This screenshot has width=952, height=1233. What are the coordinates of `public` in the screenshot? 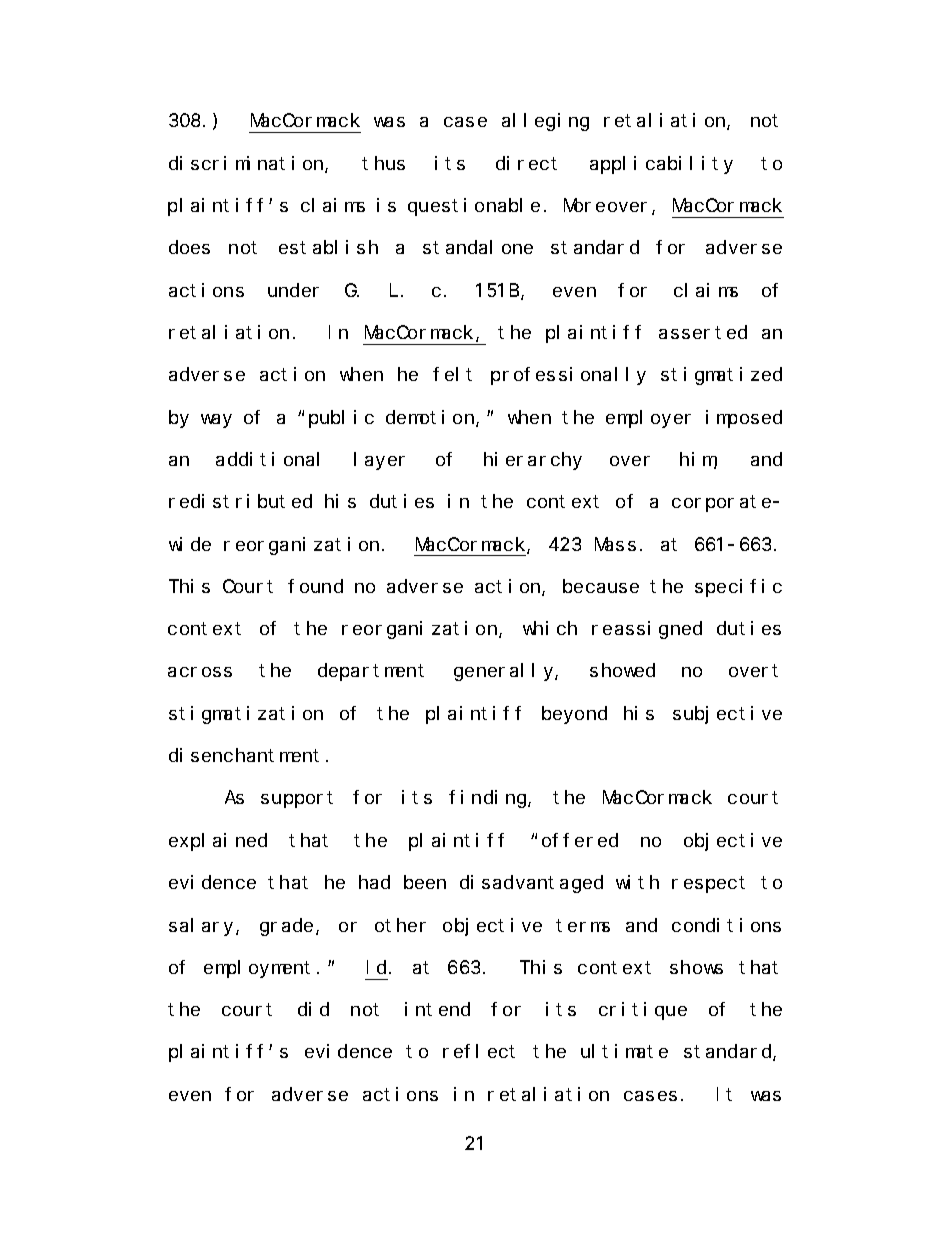 It's located at (341, 419).
